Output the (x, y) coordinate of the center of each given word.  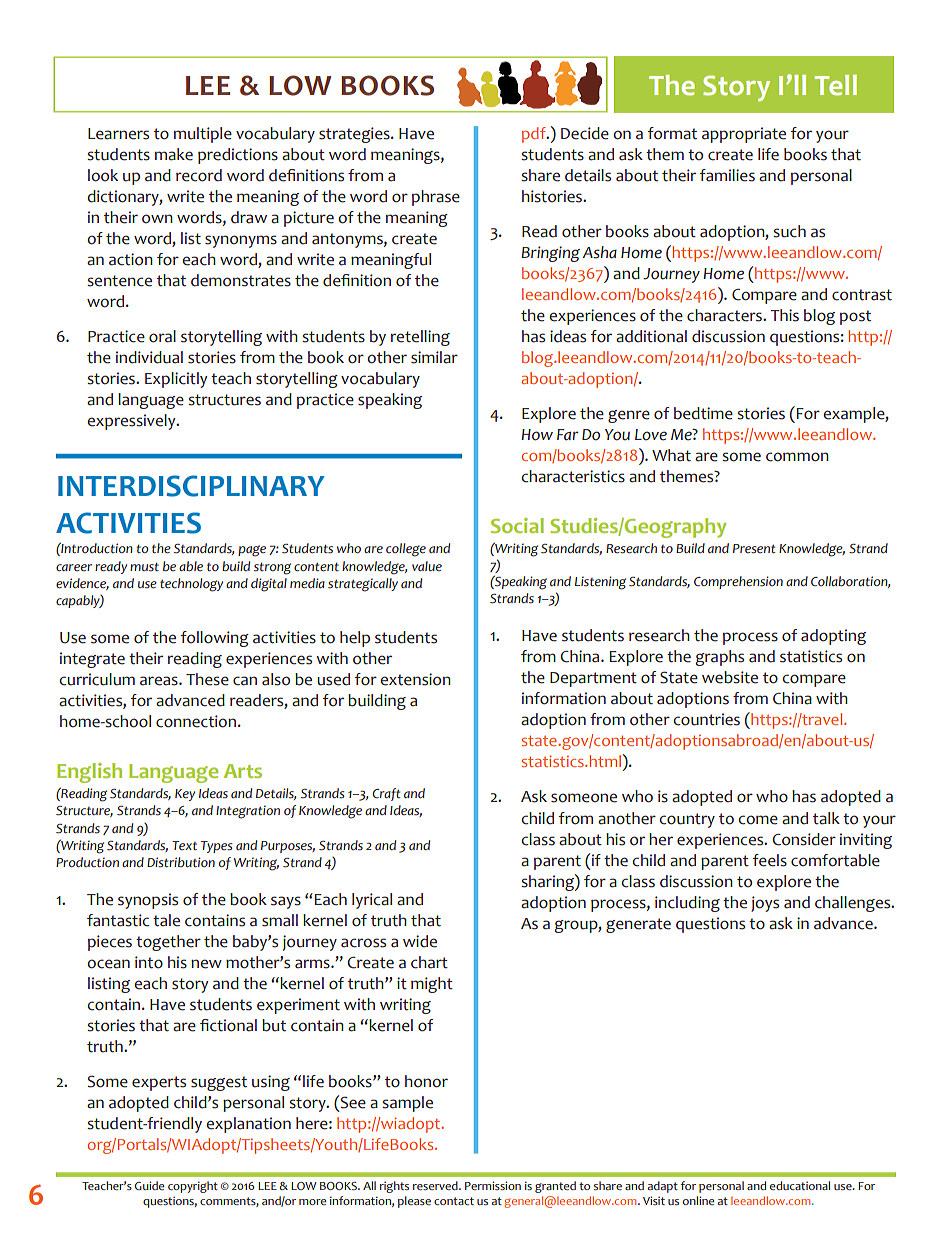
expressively (132, 422)
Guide (149, 1185)
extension (415, 679)
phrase (436, 198)
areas (160, 681)
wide (420, 941)
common (797, 457)
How (537, 435)
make (174, 154)
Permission (493, 1185)
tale (166, 920)
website (730, 677)
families (727, 175)
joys (765, 904)
